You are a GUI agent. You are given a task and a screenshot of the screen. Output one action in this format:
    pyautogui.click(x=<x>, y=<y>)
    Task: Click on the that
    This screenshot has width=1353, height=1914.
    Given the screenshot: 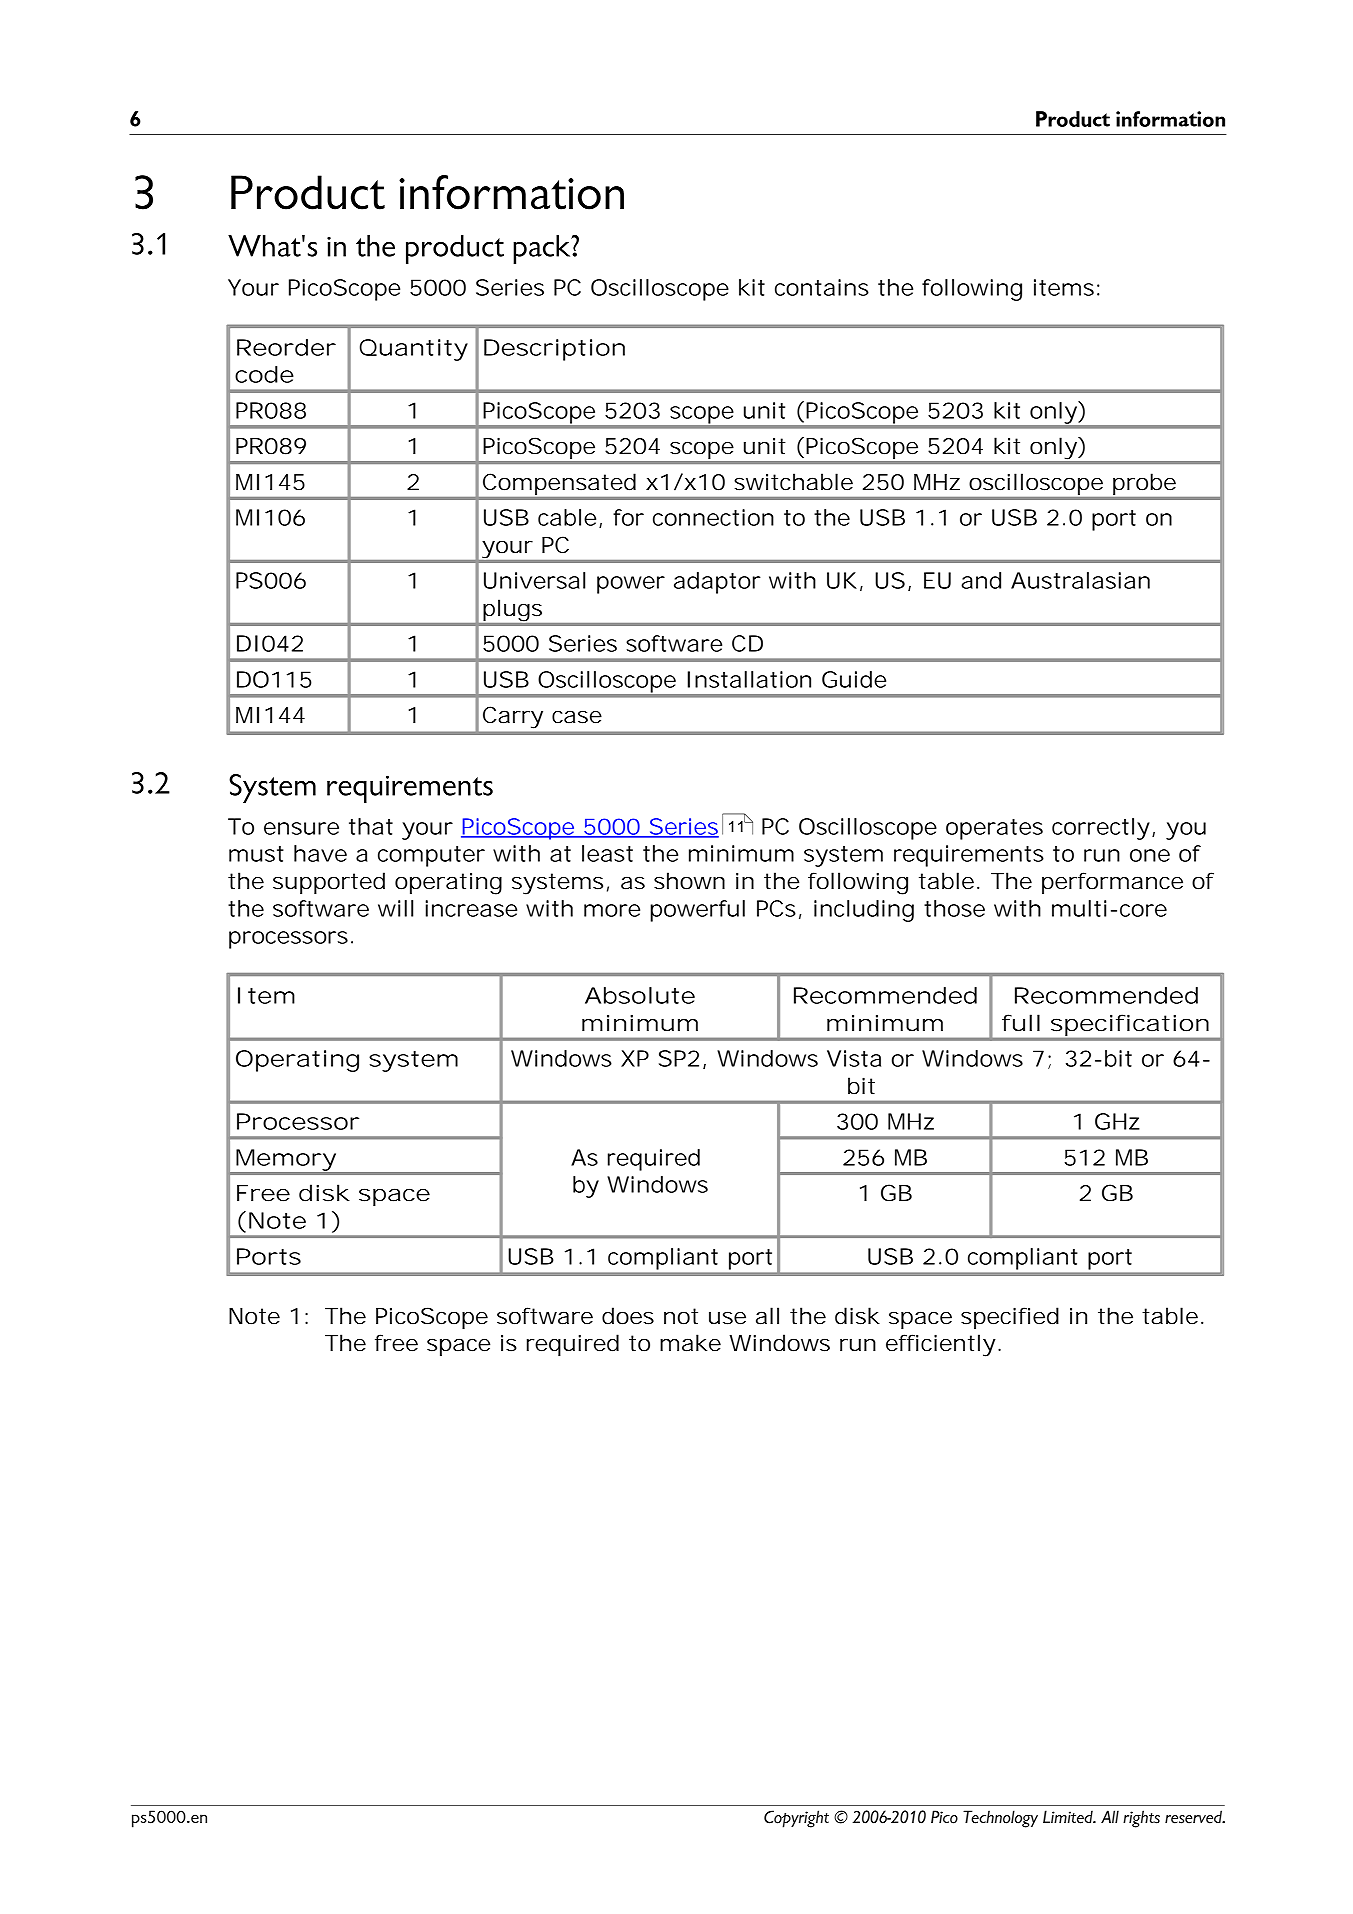 What is the action you would take?
    pyautogui.click(x=371, y=826)
